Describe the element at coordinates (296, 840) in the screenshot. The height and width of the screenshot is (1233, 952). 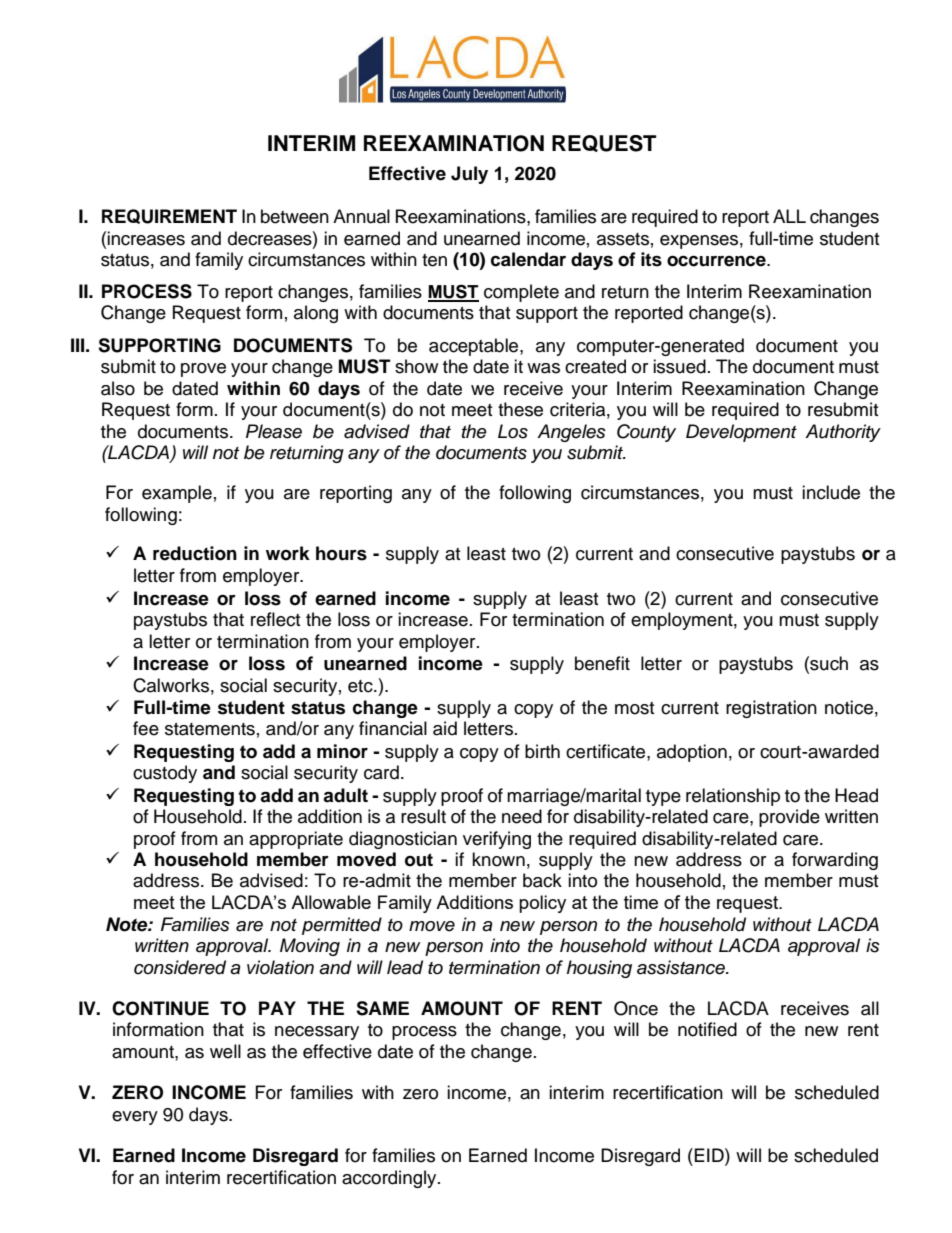
I see `appropriate` at that location.
